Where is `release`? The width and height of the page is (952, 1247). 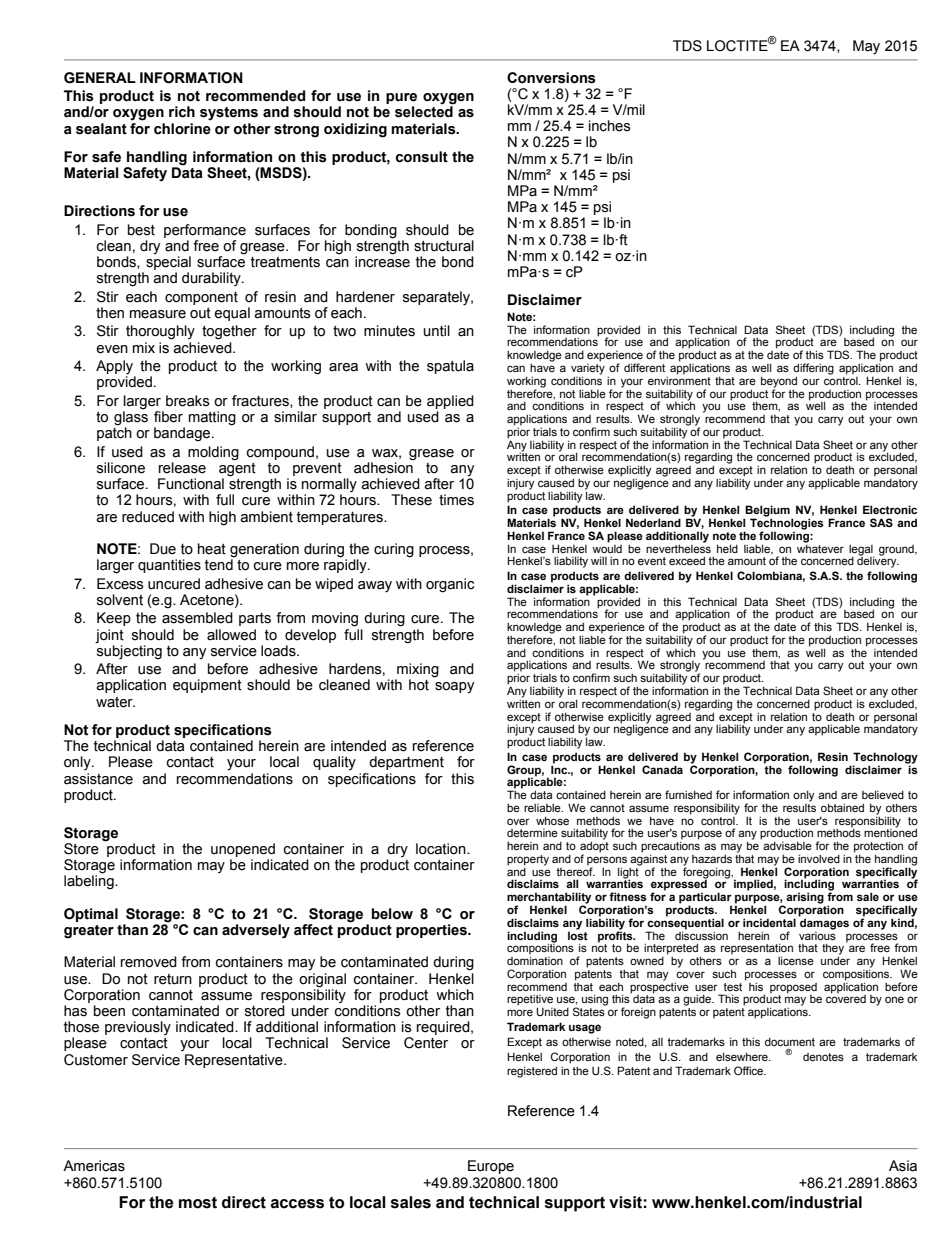
release is located at coordinates (182, 468).
